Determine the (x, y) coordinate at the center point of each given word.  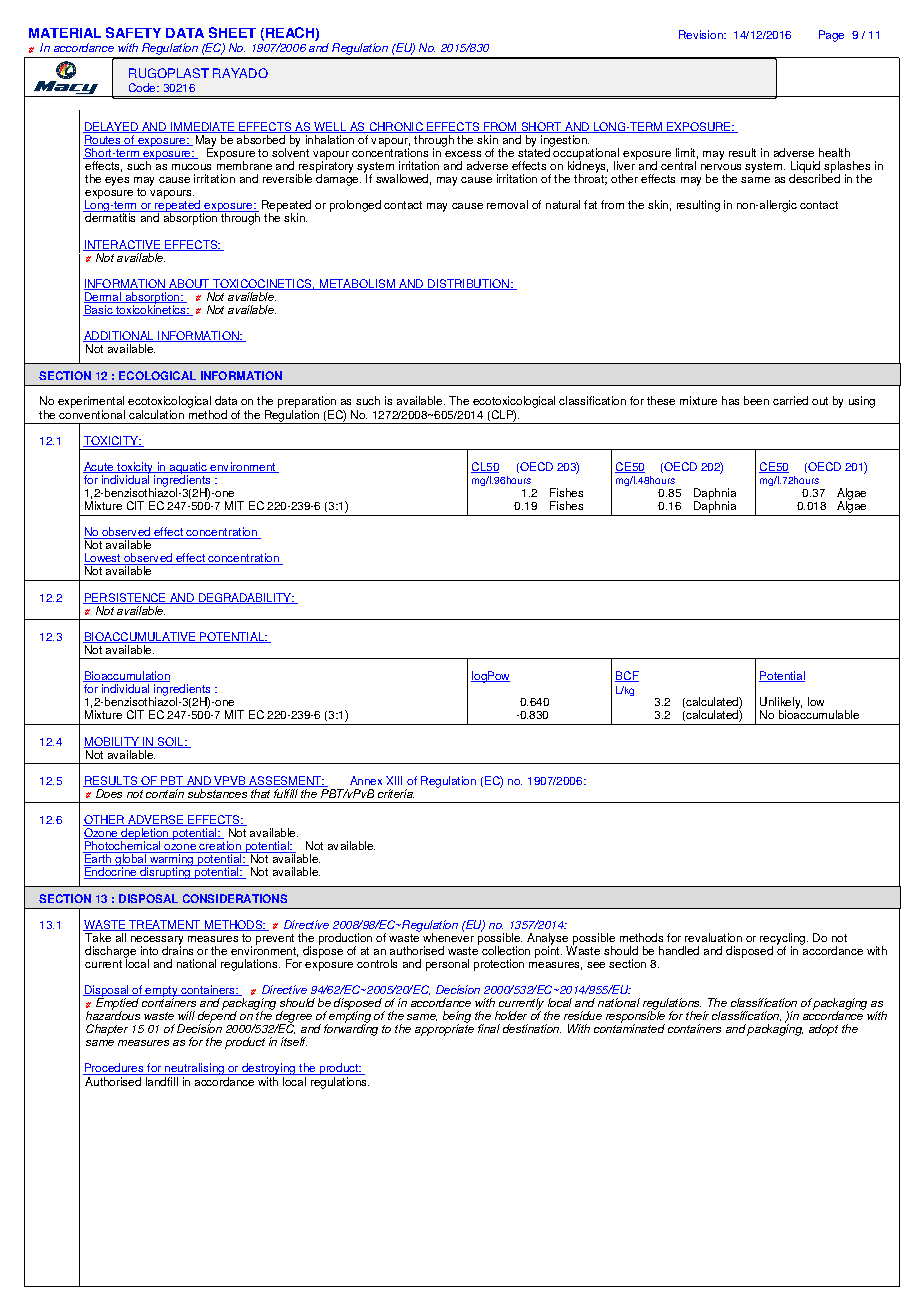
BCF (627, 676)
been (756, 400)
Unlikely (781, 704)
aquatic (188, 469)
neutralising (194, 1069)
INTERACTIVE (123, 245)
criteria (396, 793)
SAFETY (133, 32)
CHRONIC (396, 127)
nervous (721, 167)
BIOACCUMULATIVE (140, 637)
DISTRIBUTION (468, 284)
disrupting (165, 872)
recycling (782, 940)
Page (831, 36)
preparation (307, 402)
